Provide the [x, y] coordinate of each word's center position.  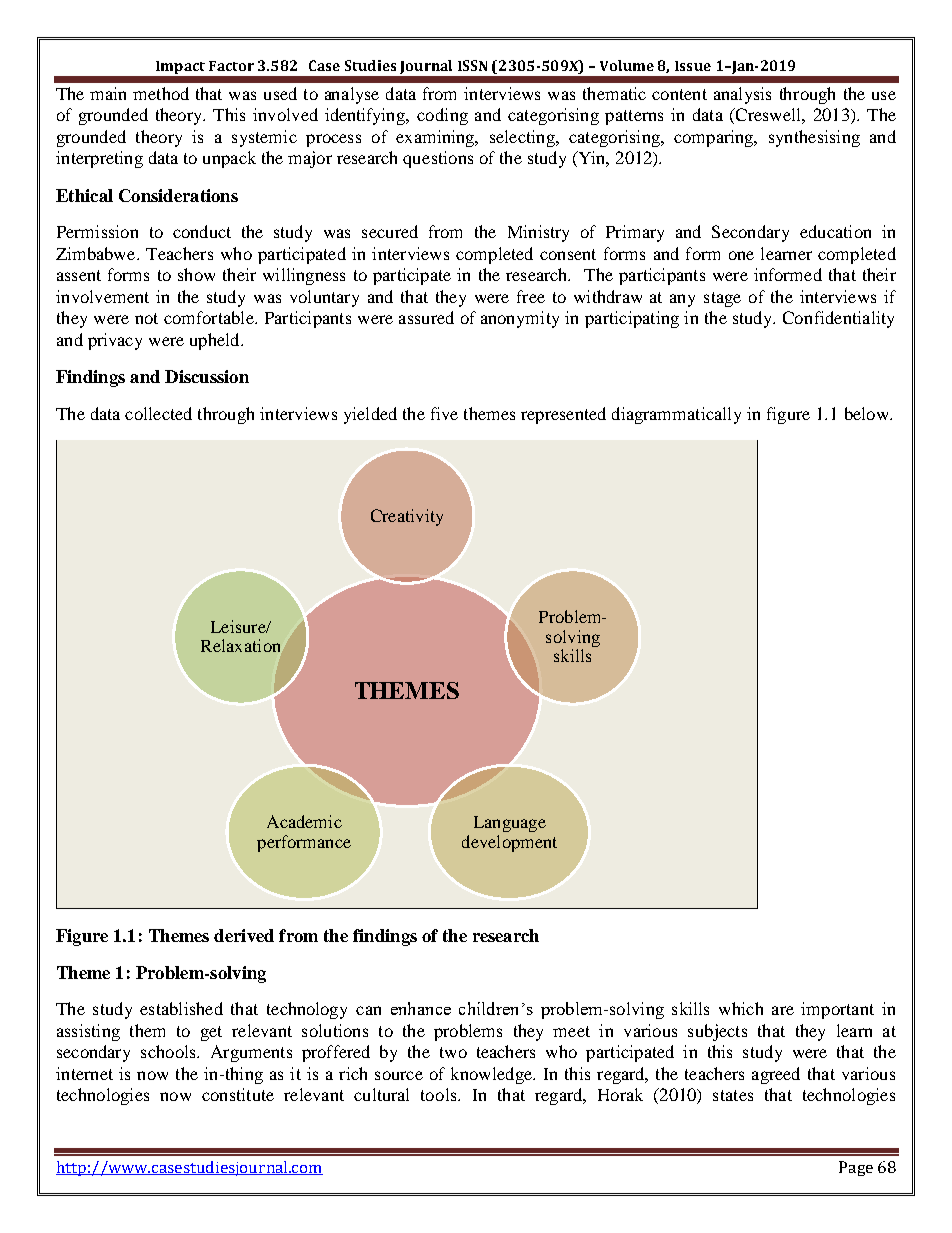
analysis [742, 95]
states [733, 1095]
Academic [304, 821]
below [868, 413]
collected [158, 413]
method [161, 93]
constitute [238, 1094]
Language [510, 824]
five [444, 413]
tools [440, 1094]
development [509, 843]
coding [442, 116]
